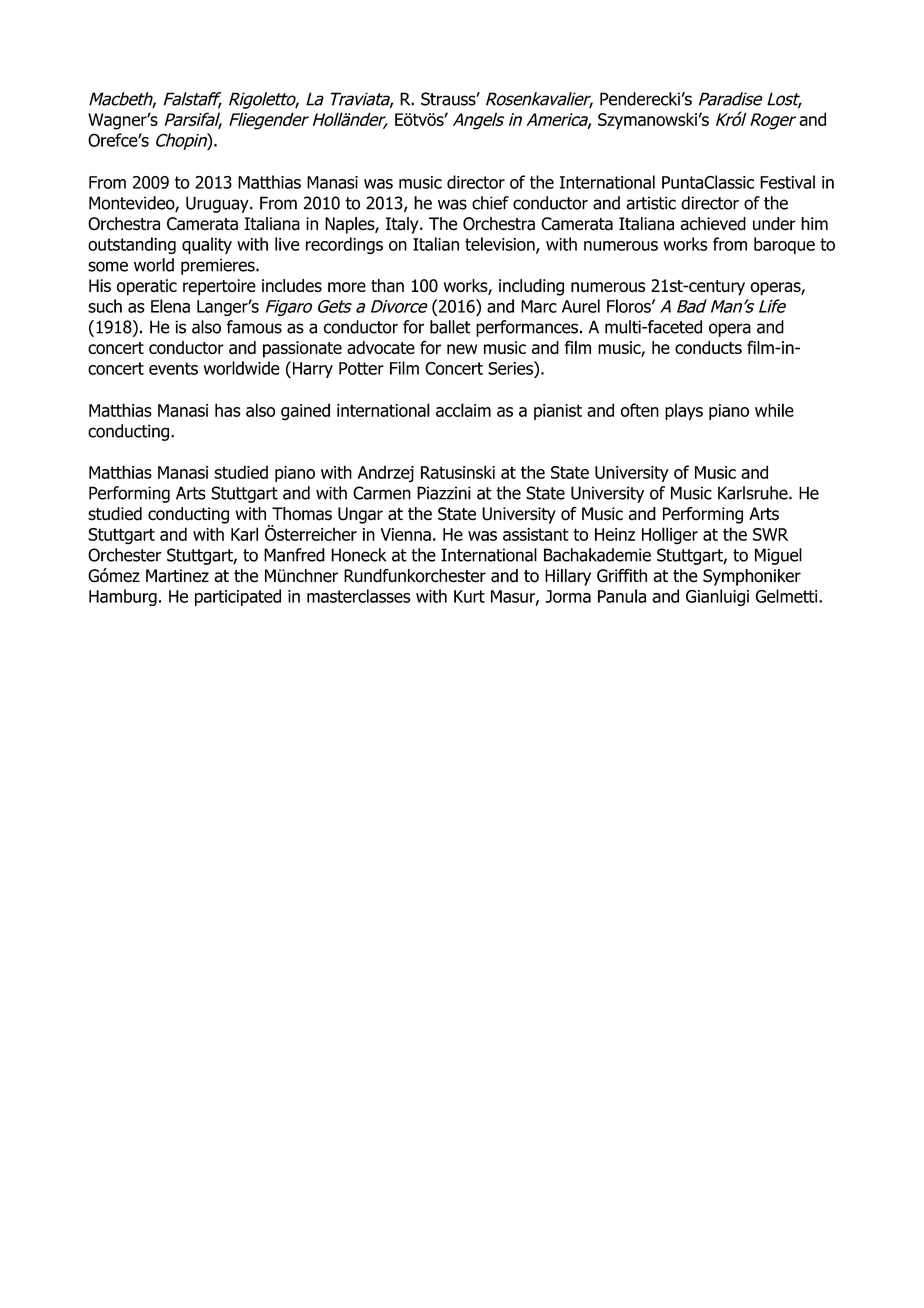  I want to click on Festival, so click(787, 182).
